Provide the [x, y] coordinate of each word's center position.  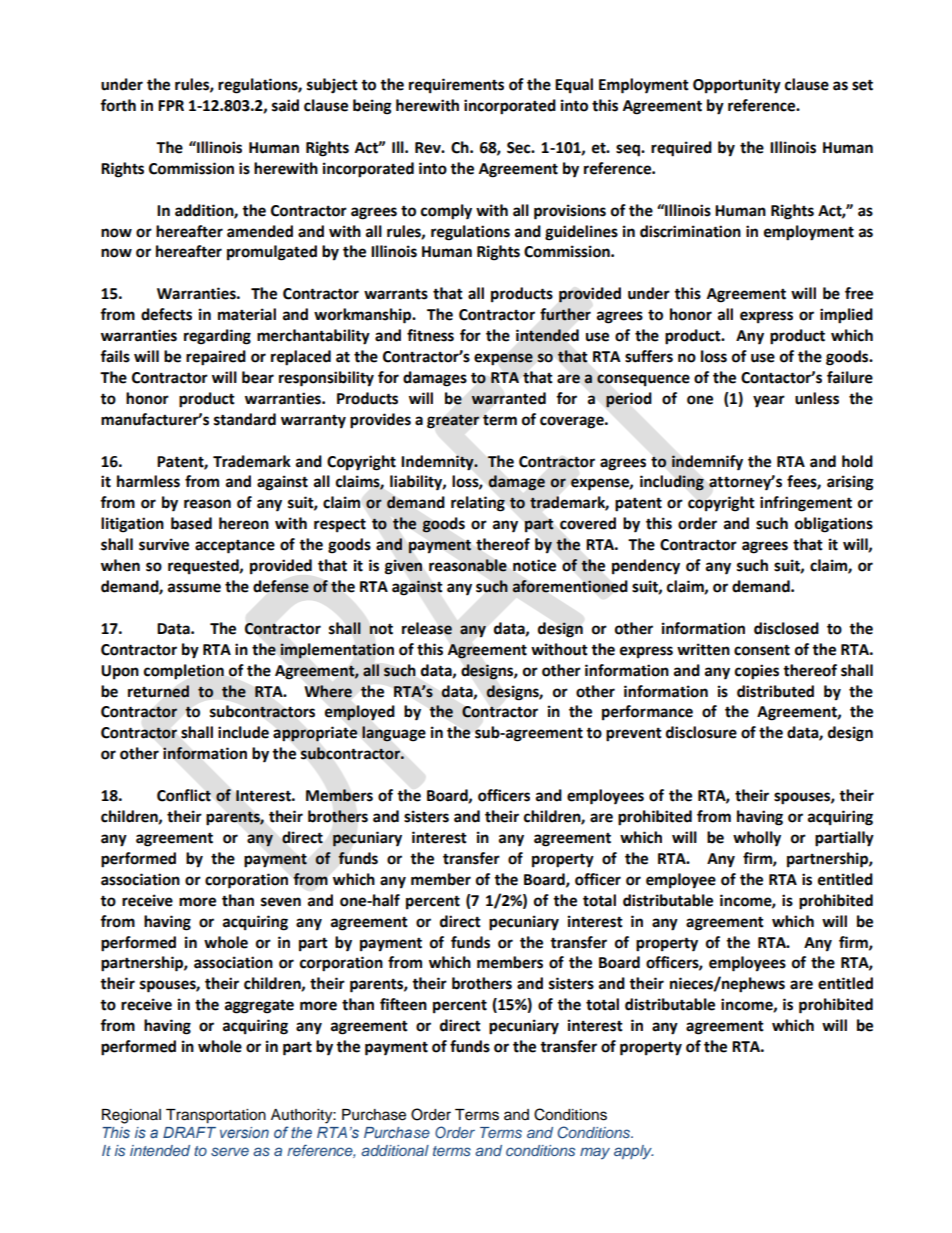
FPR [171, 105]
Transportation [216, 1116]
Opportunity [737, 86]
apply [633, 1152]
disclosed [786, 628]
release [427, 628]
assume [194, 588]
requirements [456, 86]
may [595, 1153]
